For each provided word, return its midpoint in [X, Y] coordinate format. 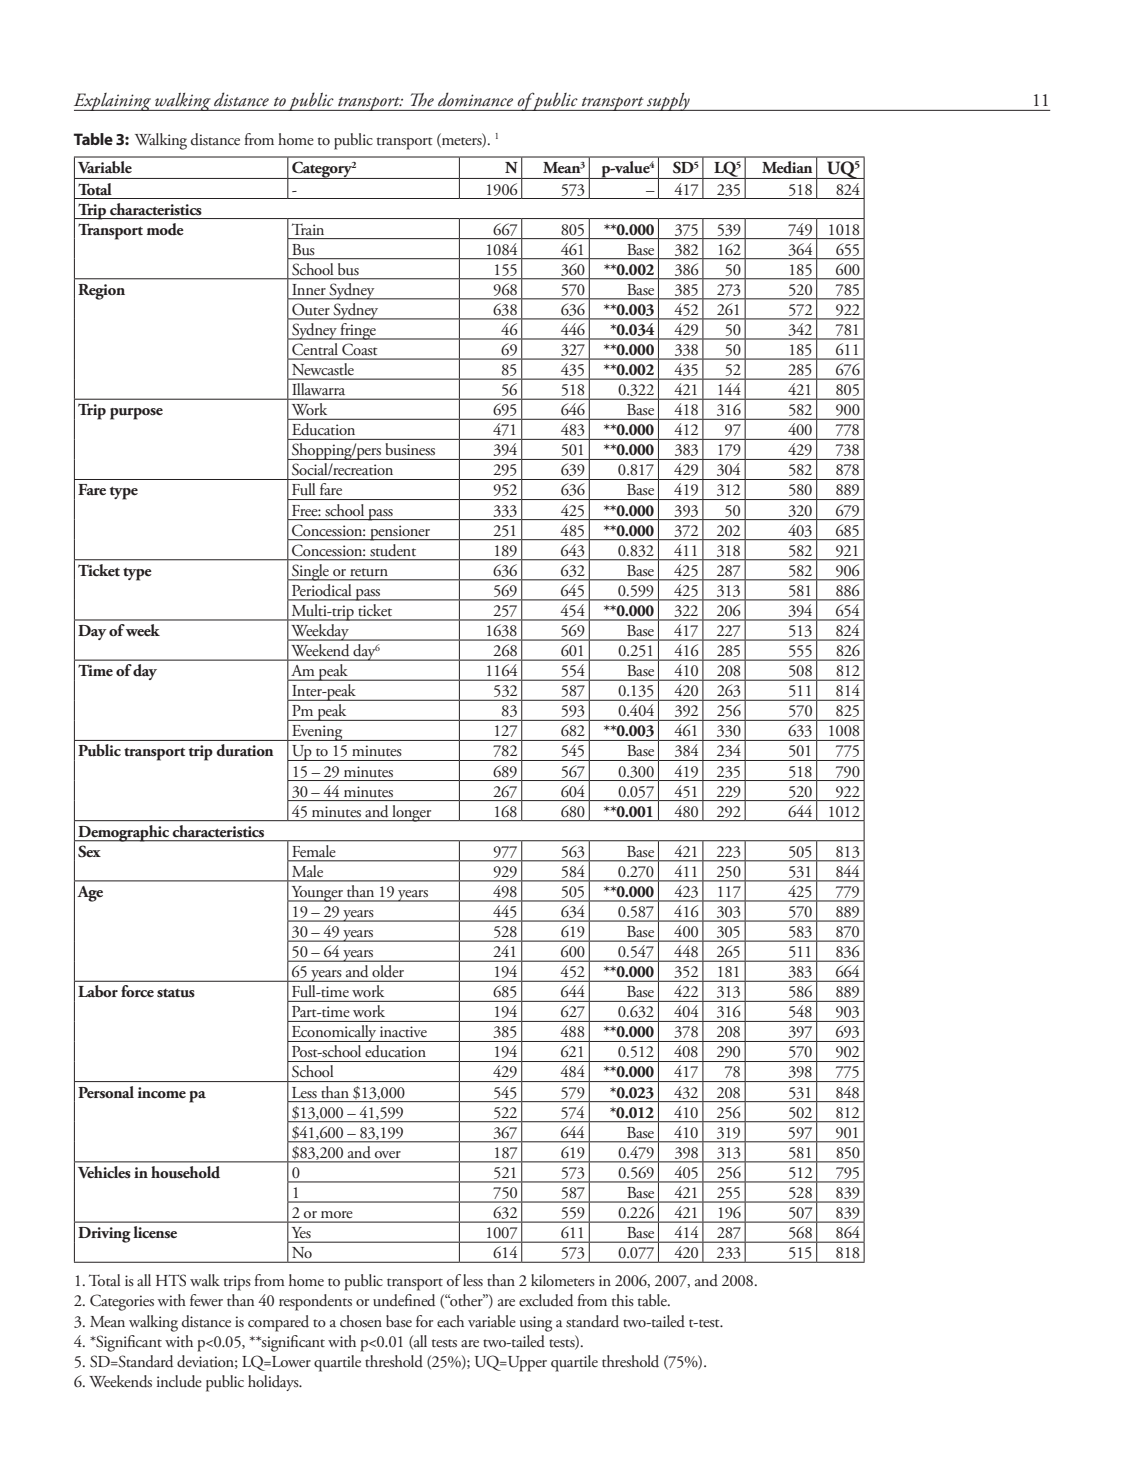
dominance [475, 99]
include [179, 1381]
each [450, 1321]
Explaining [113, 102]
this [623, 1300]
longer [412, 813]
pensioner [400, 533]
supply [668, 102]
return [369, 572]
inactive [403, 1031]
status [176, 993]
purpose [136, 414]
